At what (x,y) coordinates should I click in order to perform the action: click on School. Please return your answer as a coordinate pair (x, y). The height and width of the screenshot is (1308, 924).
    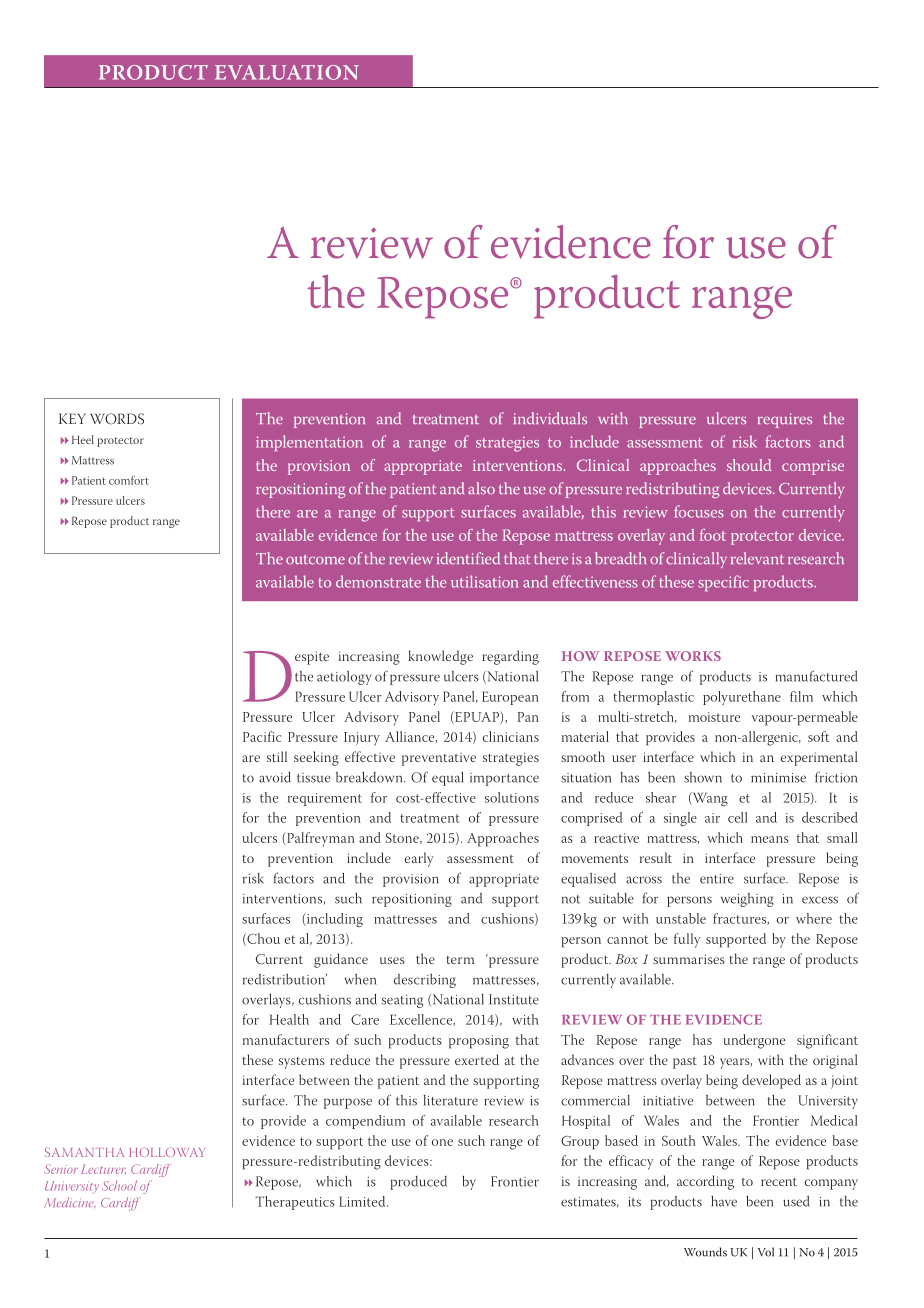
    Looking at the image, I should click on (119, 1185).
